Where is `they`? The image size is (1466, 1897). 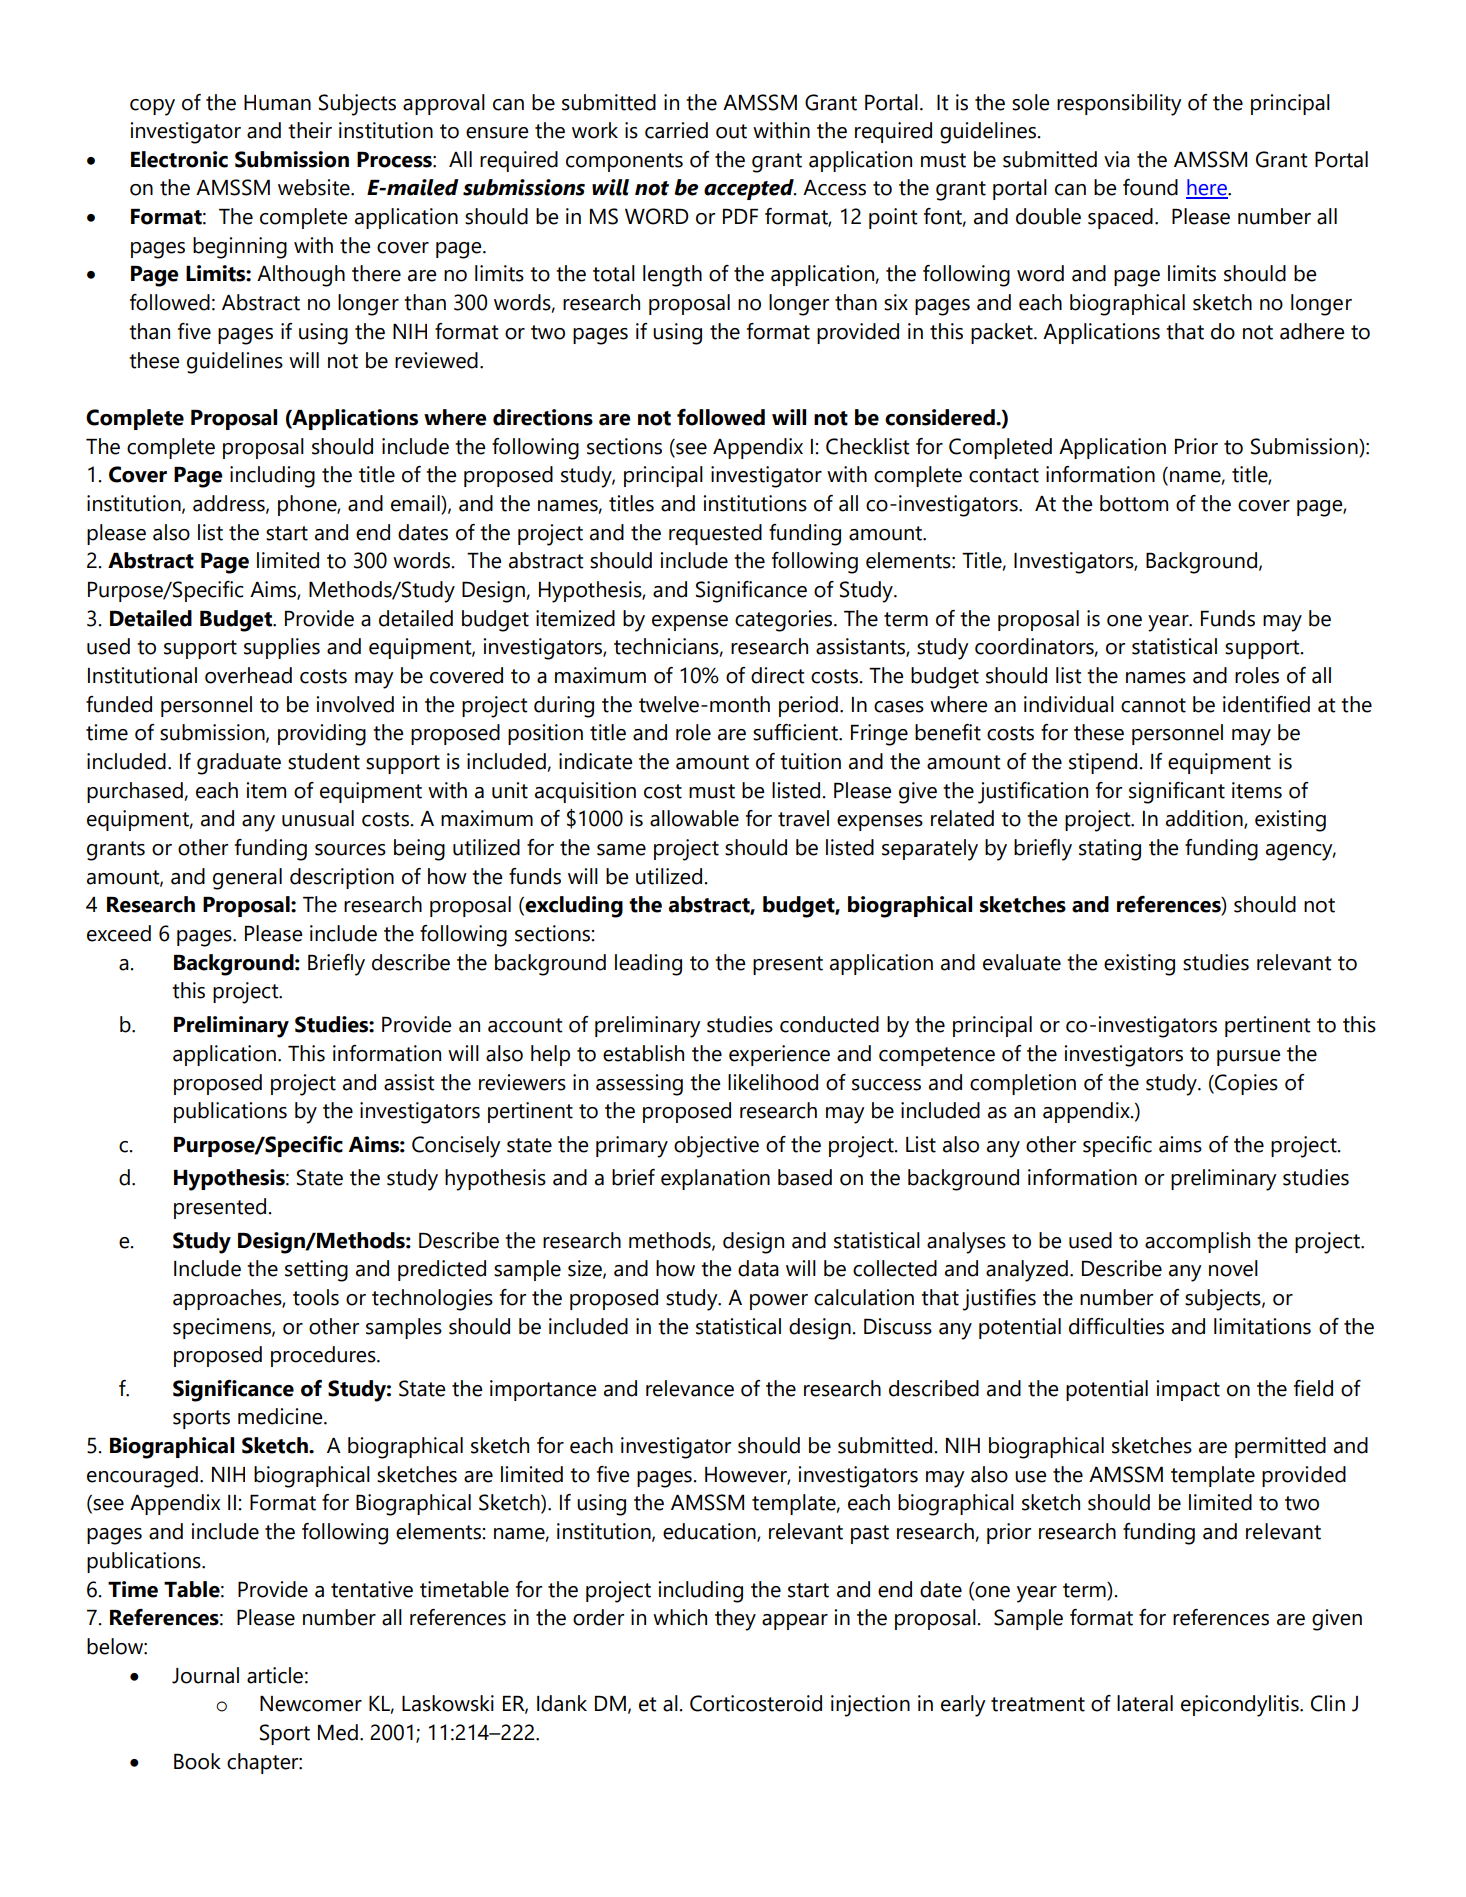
they is located at coordinates (735, 1620).
